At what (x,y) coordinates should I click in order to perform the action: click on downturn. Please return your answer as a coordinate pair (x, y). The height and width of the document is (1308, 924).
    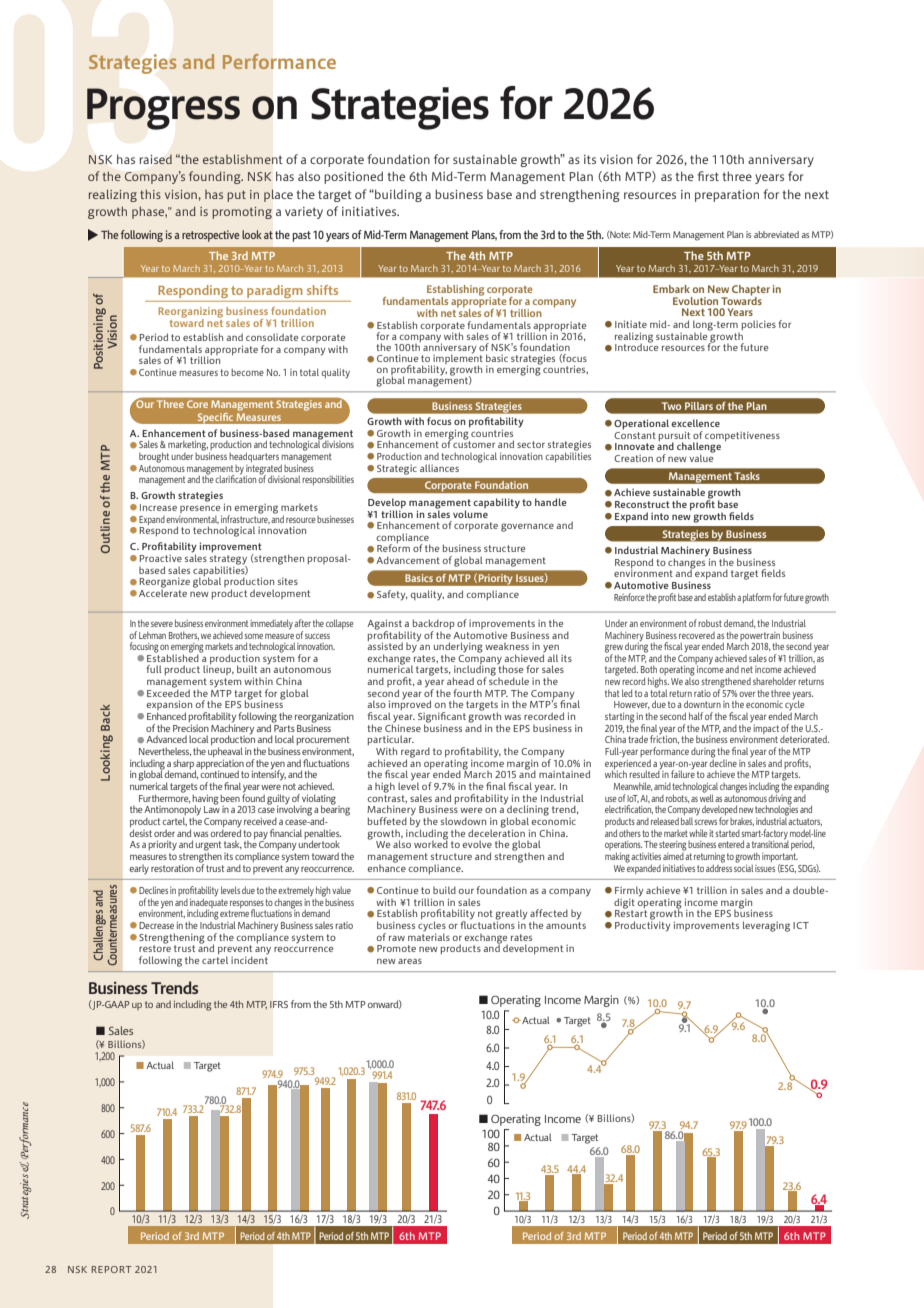
    Looking at the image, I should click on (702, 704).
